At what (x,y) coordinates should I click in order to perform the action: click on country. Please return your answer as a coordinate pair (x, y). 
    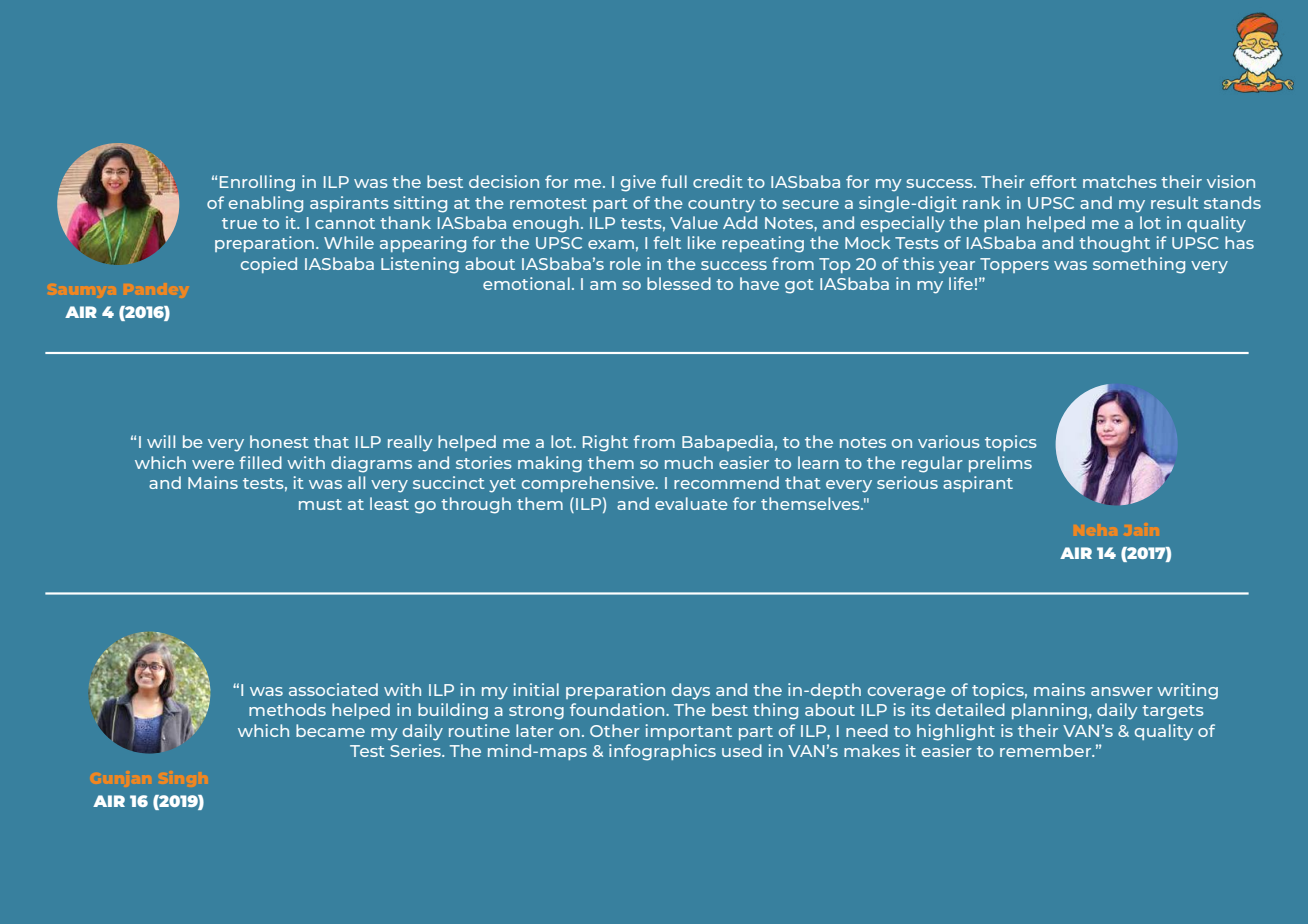
    Looking at the image, I should click on (721, 205).
